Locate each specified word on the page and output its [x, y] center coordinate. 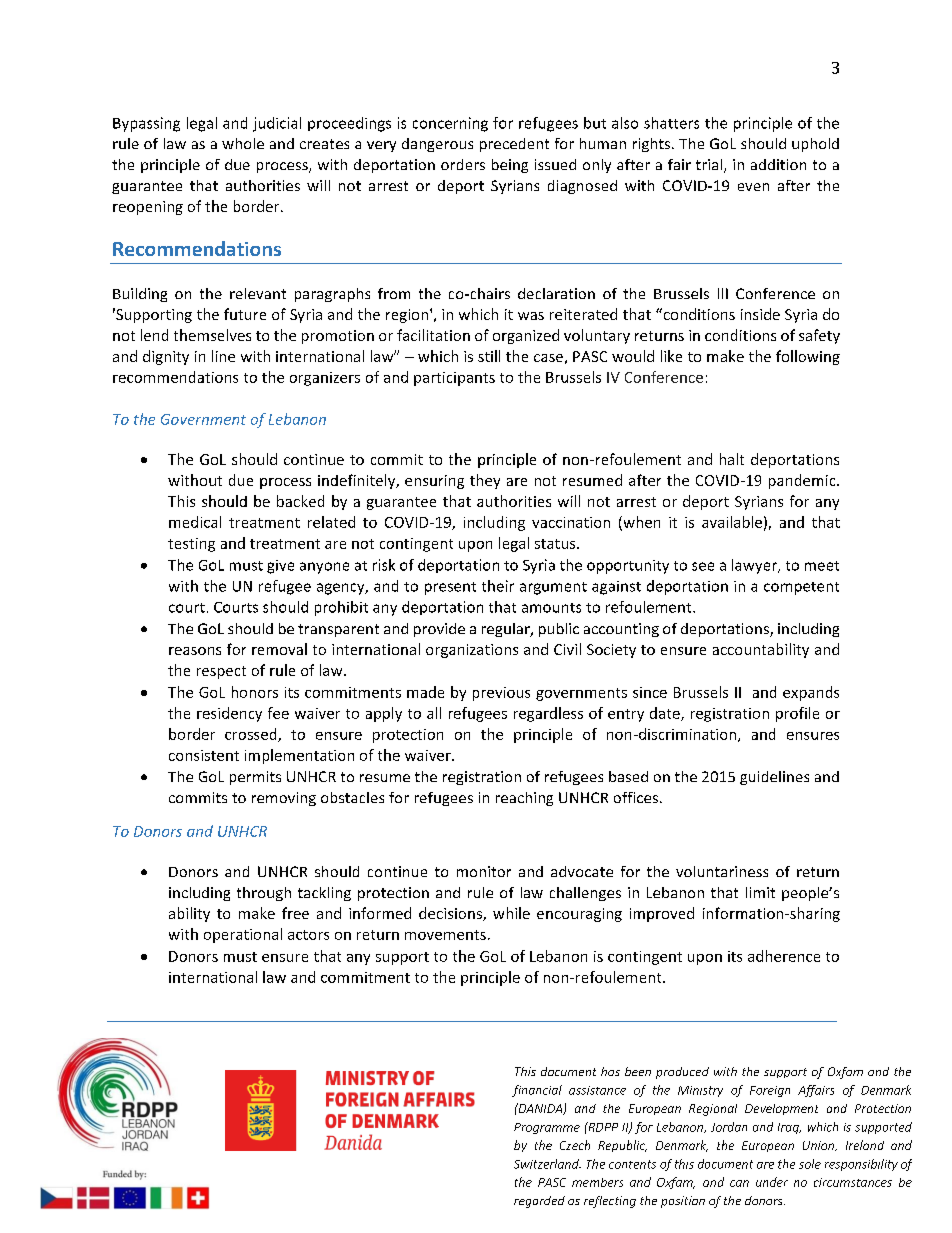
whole [243, 143]
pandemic [803, 481]
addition [778, 164]
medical [195, 522]
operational [243, 935]
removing [284, 799]
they [485, 481]
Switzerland [547, 1164]
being [510, 166]
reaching [524, 799]
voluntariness [722, 871]
